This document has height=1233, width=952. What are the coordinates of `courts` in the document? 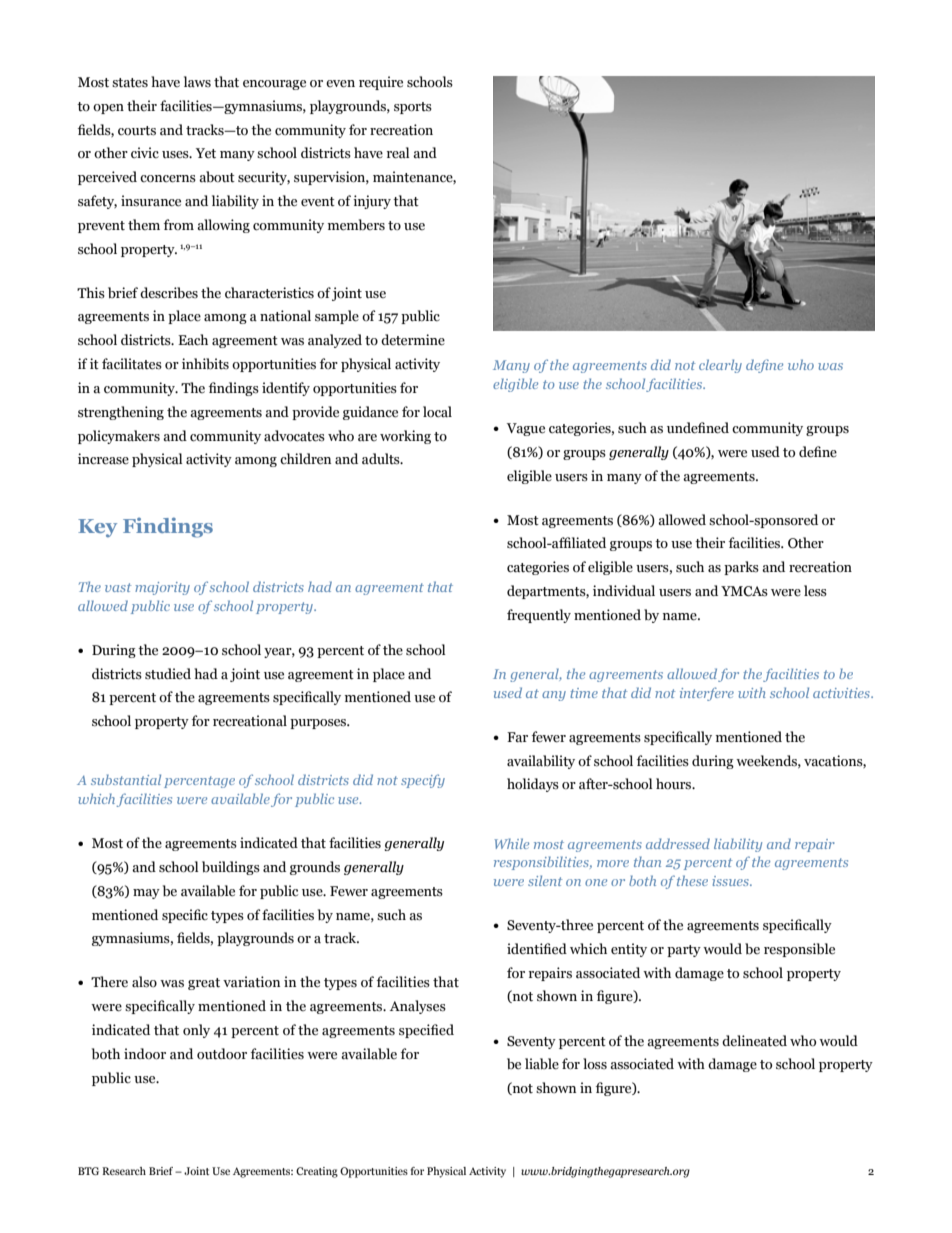 It's located at (137, 131).
